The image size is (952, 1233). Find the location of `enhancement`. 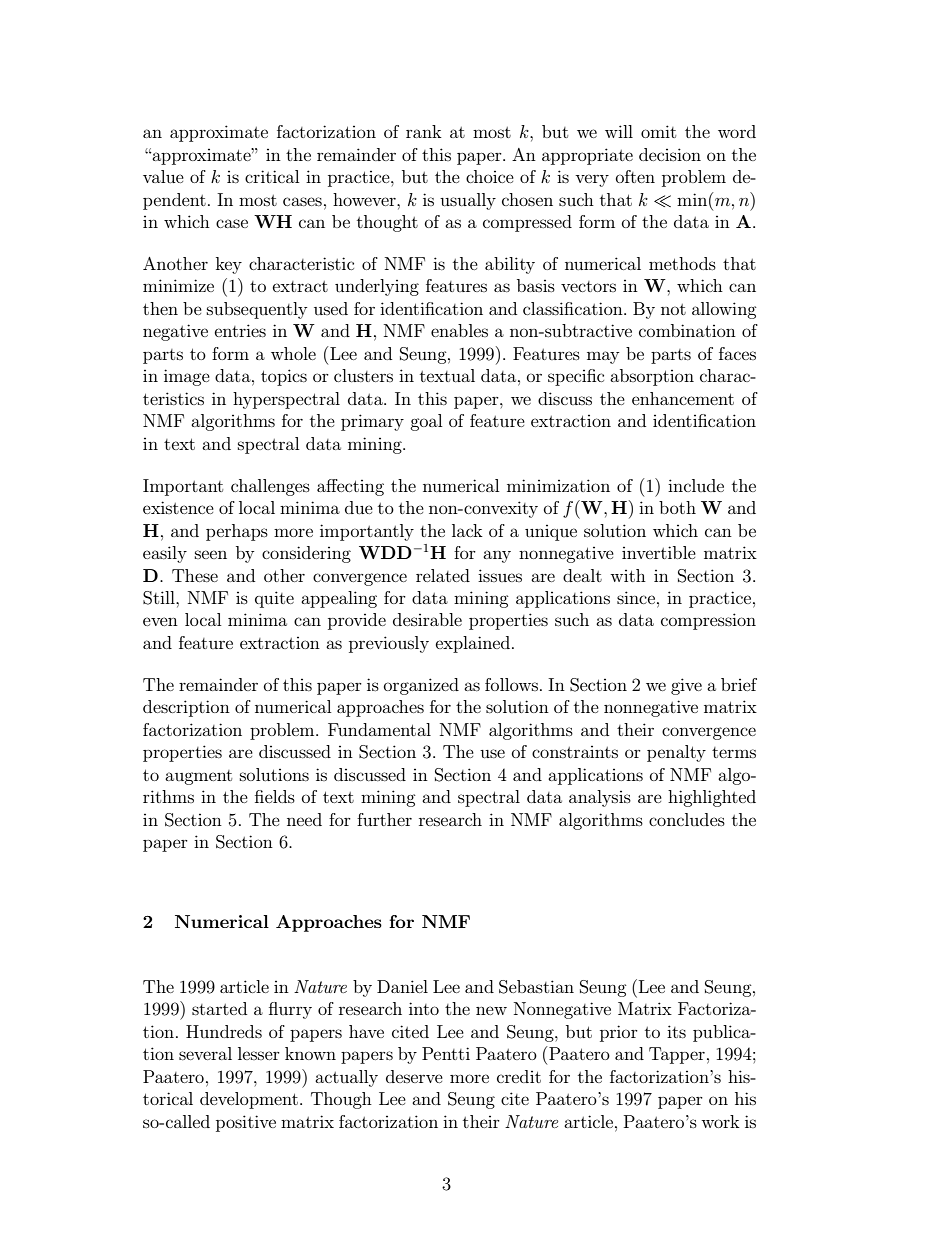

enhancement is located at coordinates (683, 398).
